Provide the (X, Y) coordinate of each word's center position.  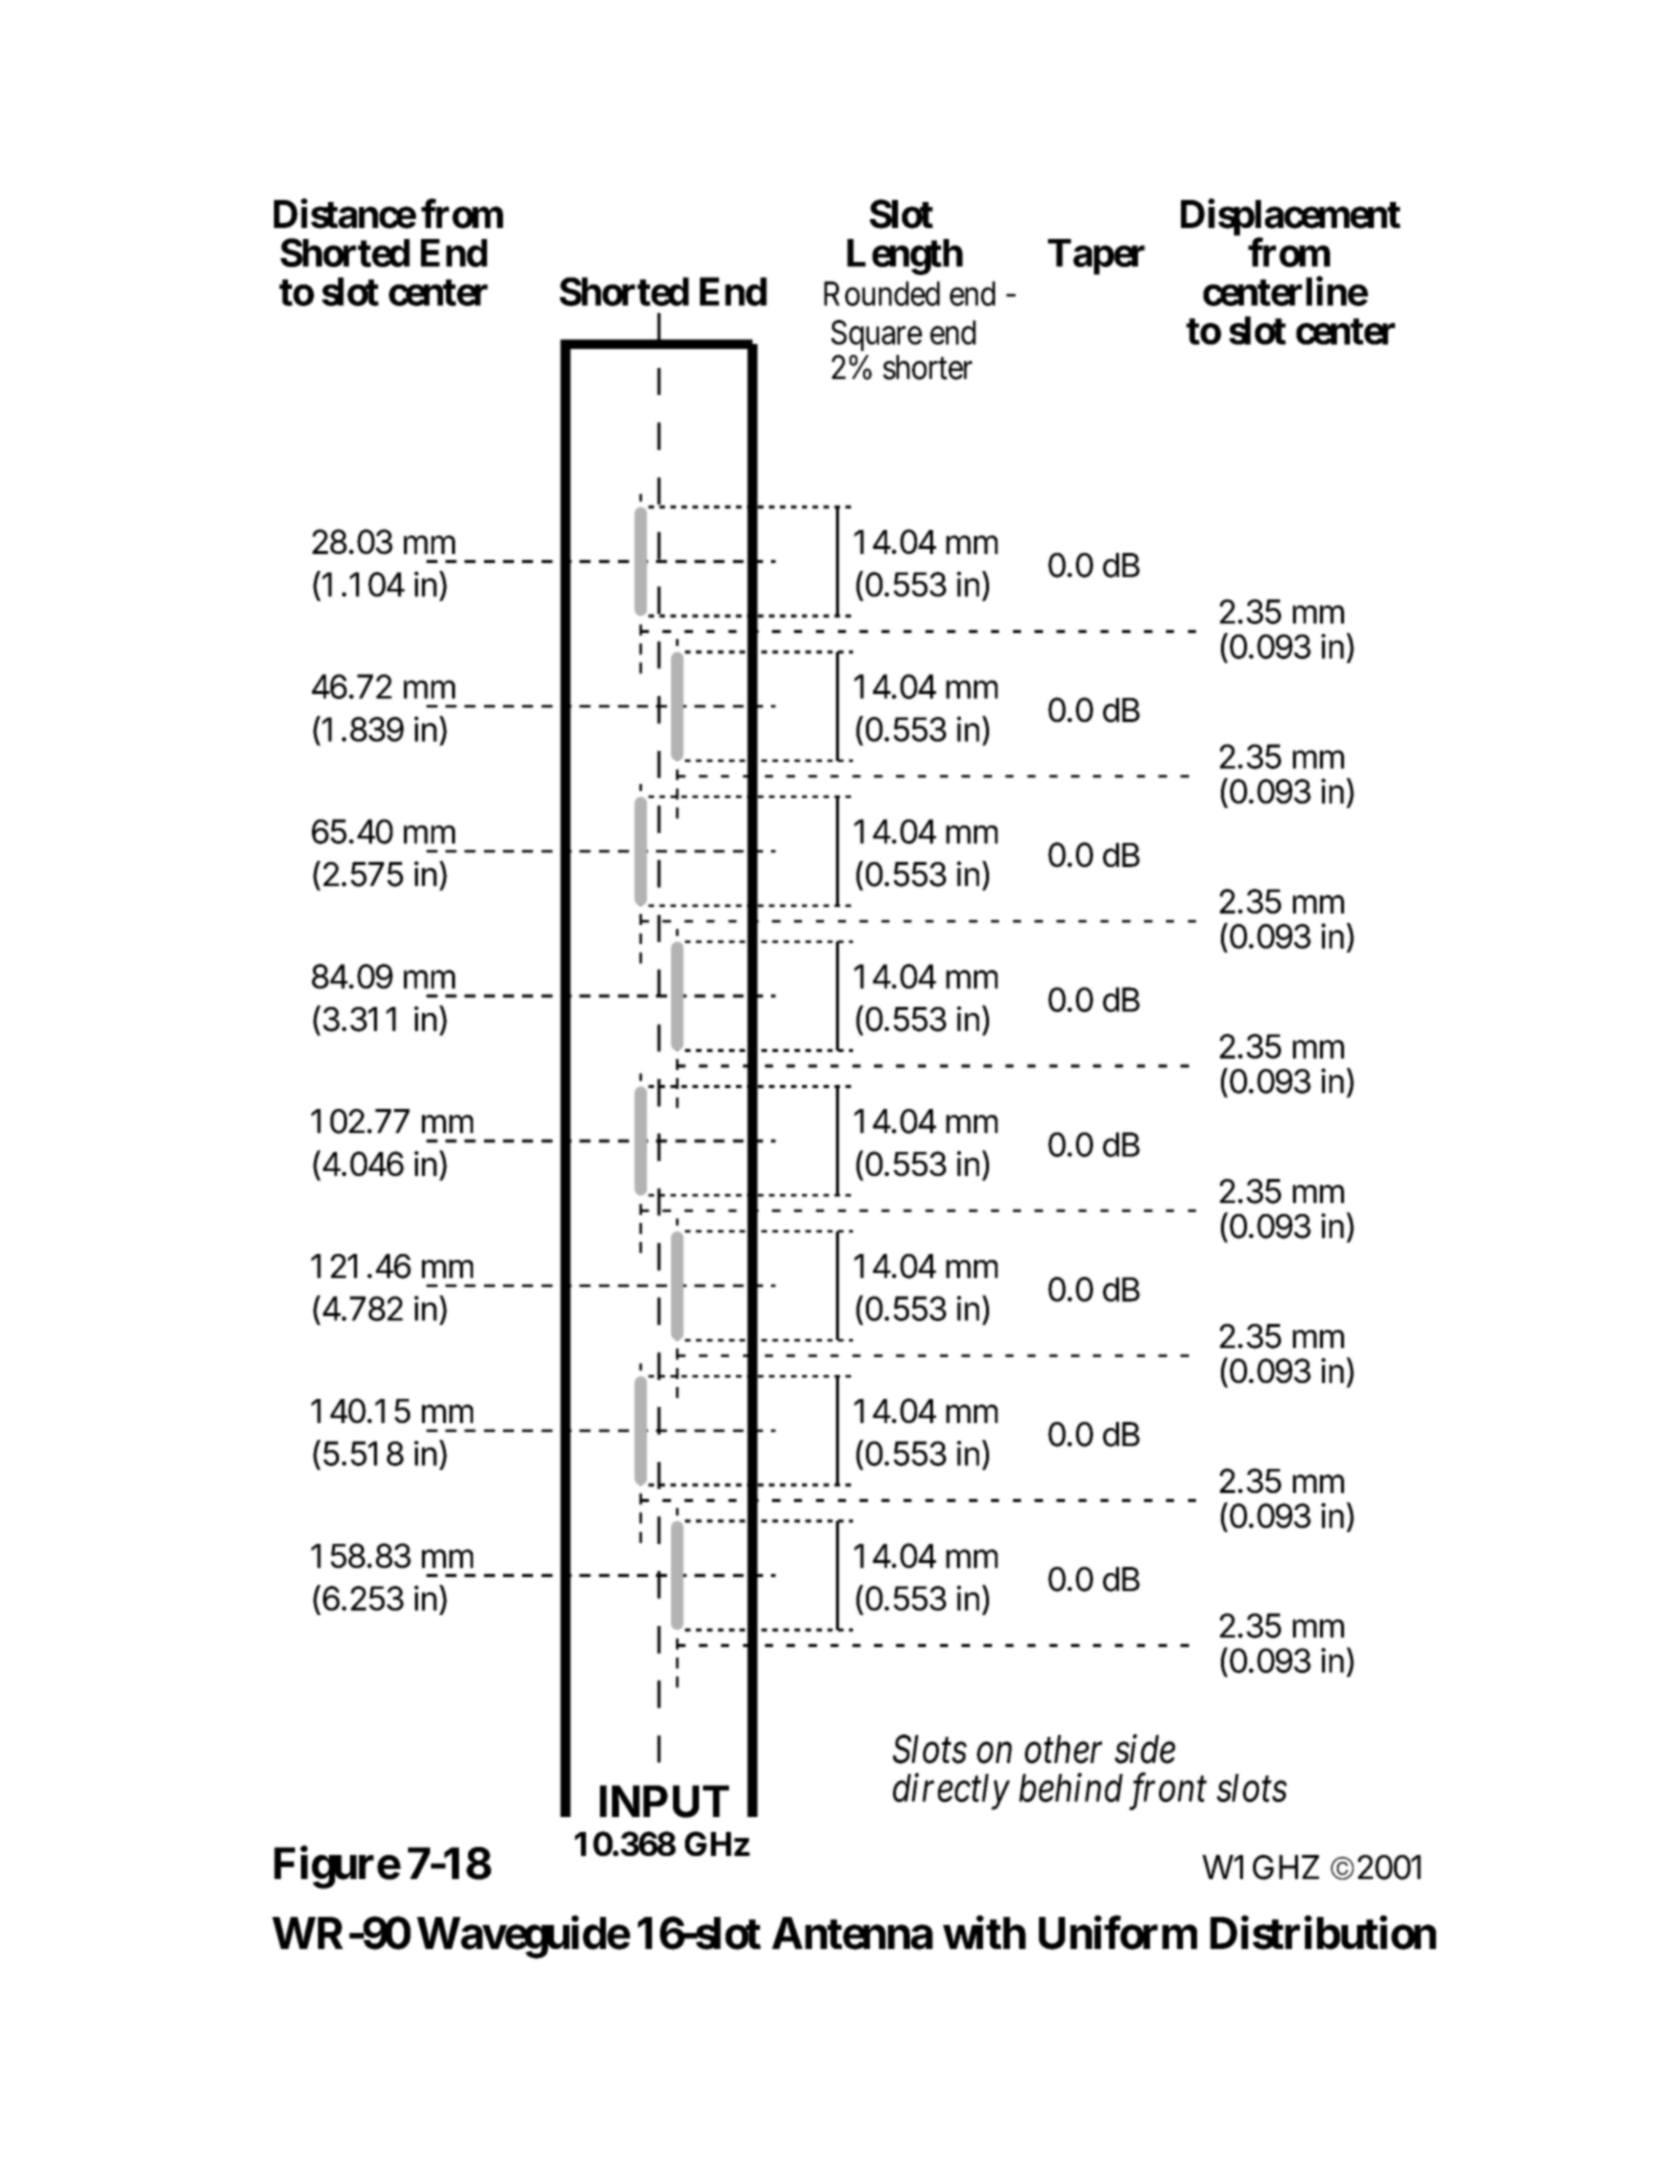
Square (876, 335)
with (984, 1932)
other (1063, 1749)
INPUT (664, 1801)
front (1168, 1791)
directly (951, 1791)
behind (1071, 1787)
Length (905, 257)
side (1145, 1749)
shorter (927, 367)
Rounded (882, 293)
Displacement (1291, 218)
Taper (1096, 257)
